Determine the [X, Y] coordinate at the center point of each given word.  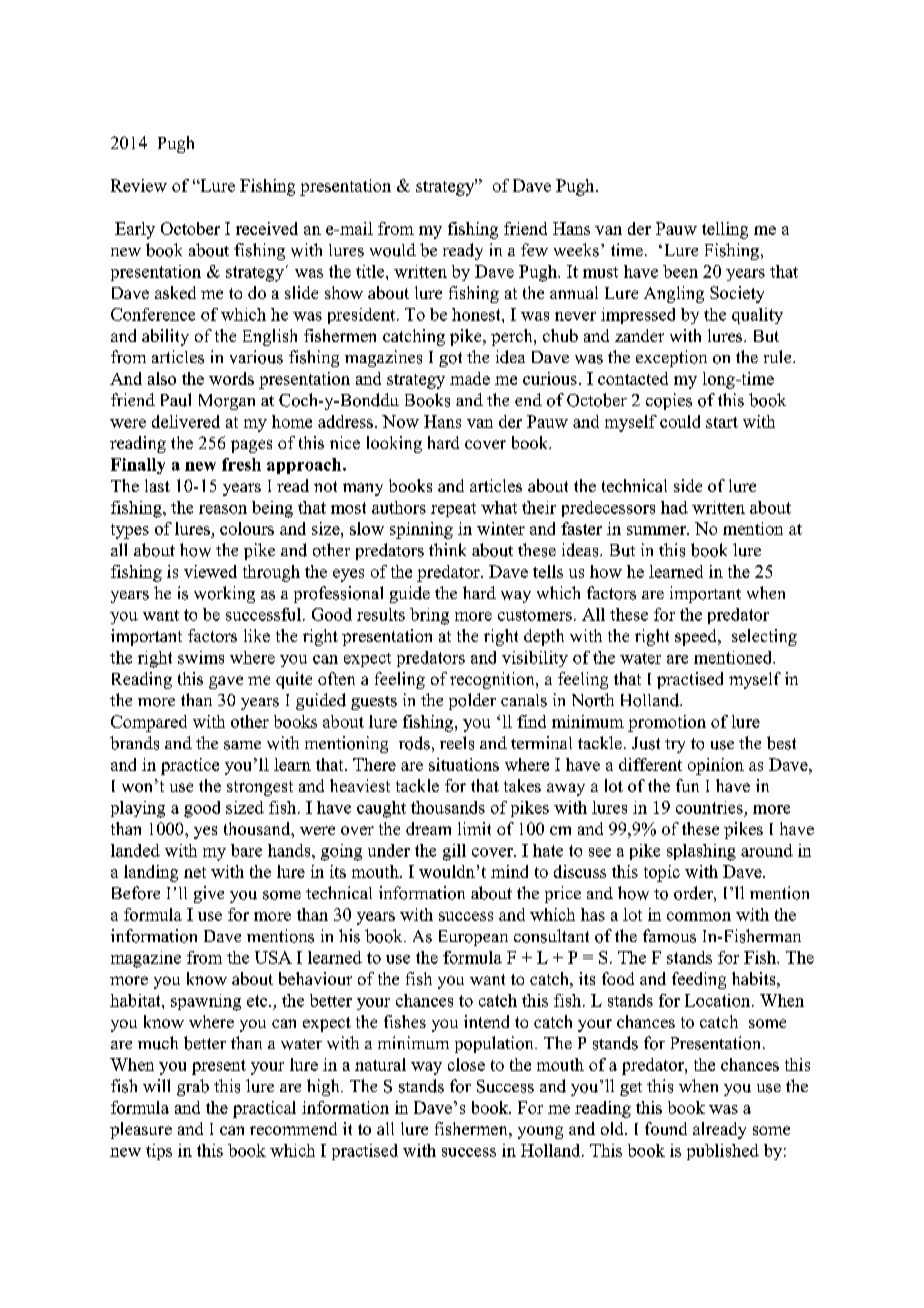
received [267, 228]
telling [725, 230]
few [534, 249]
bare [246, 850]
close [466, 1064]
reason [223, 509]
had [674, 507]
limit [474, 828]
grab [193, 1087]
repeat [453, 510]
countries [709, 807]
